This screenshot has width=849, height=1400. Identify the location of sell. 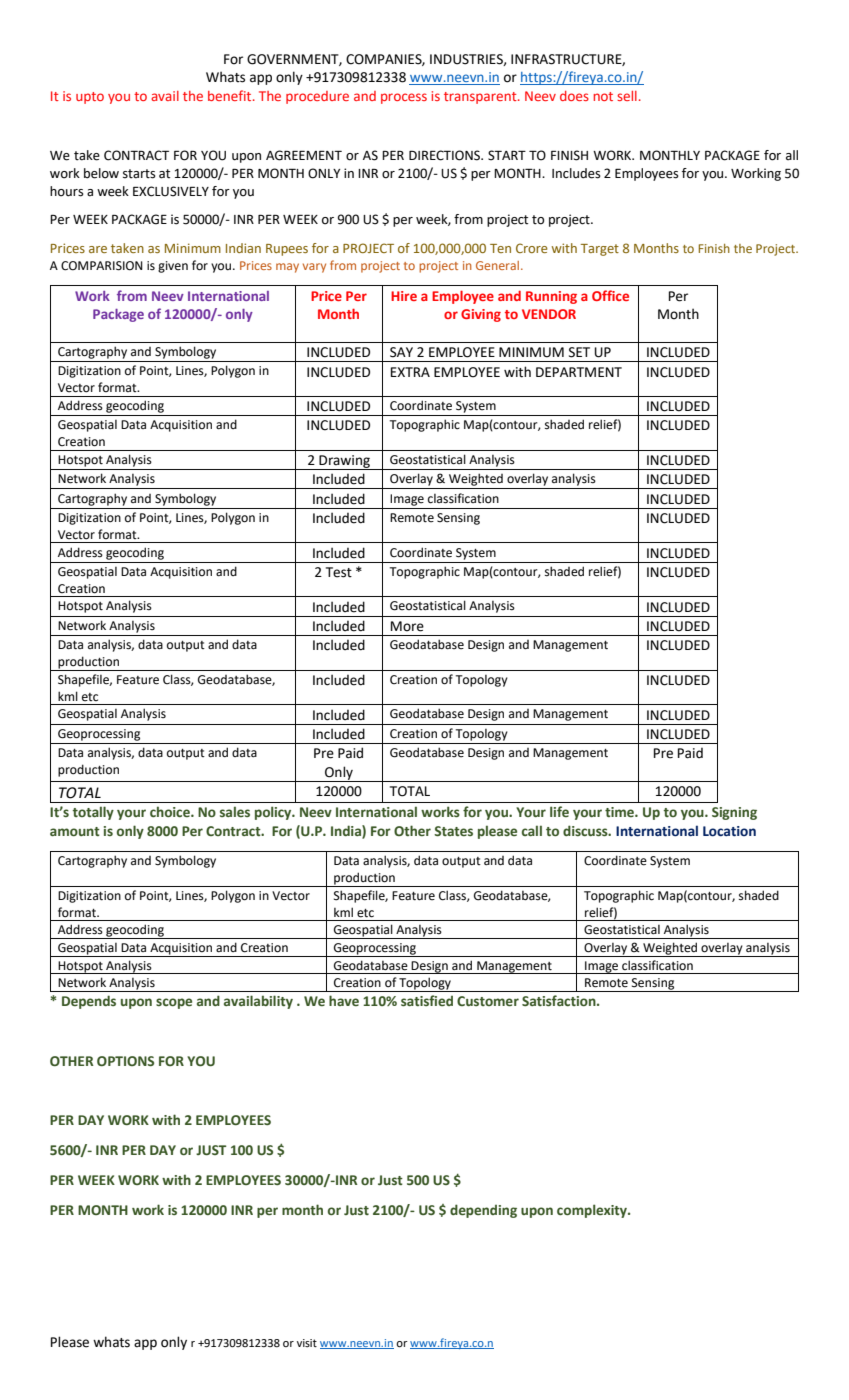
(627, 96).
